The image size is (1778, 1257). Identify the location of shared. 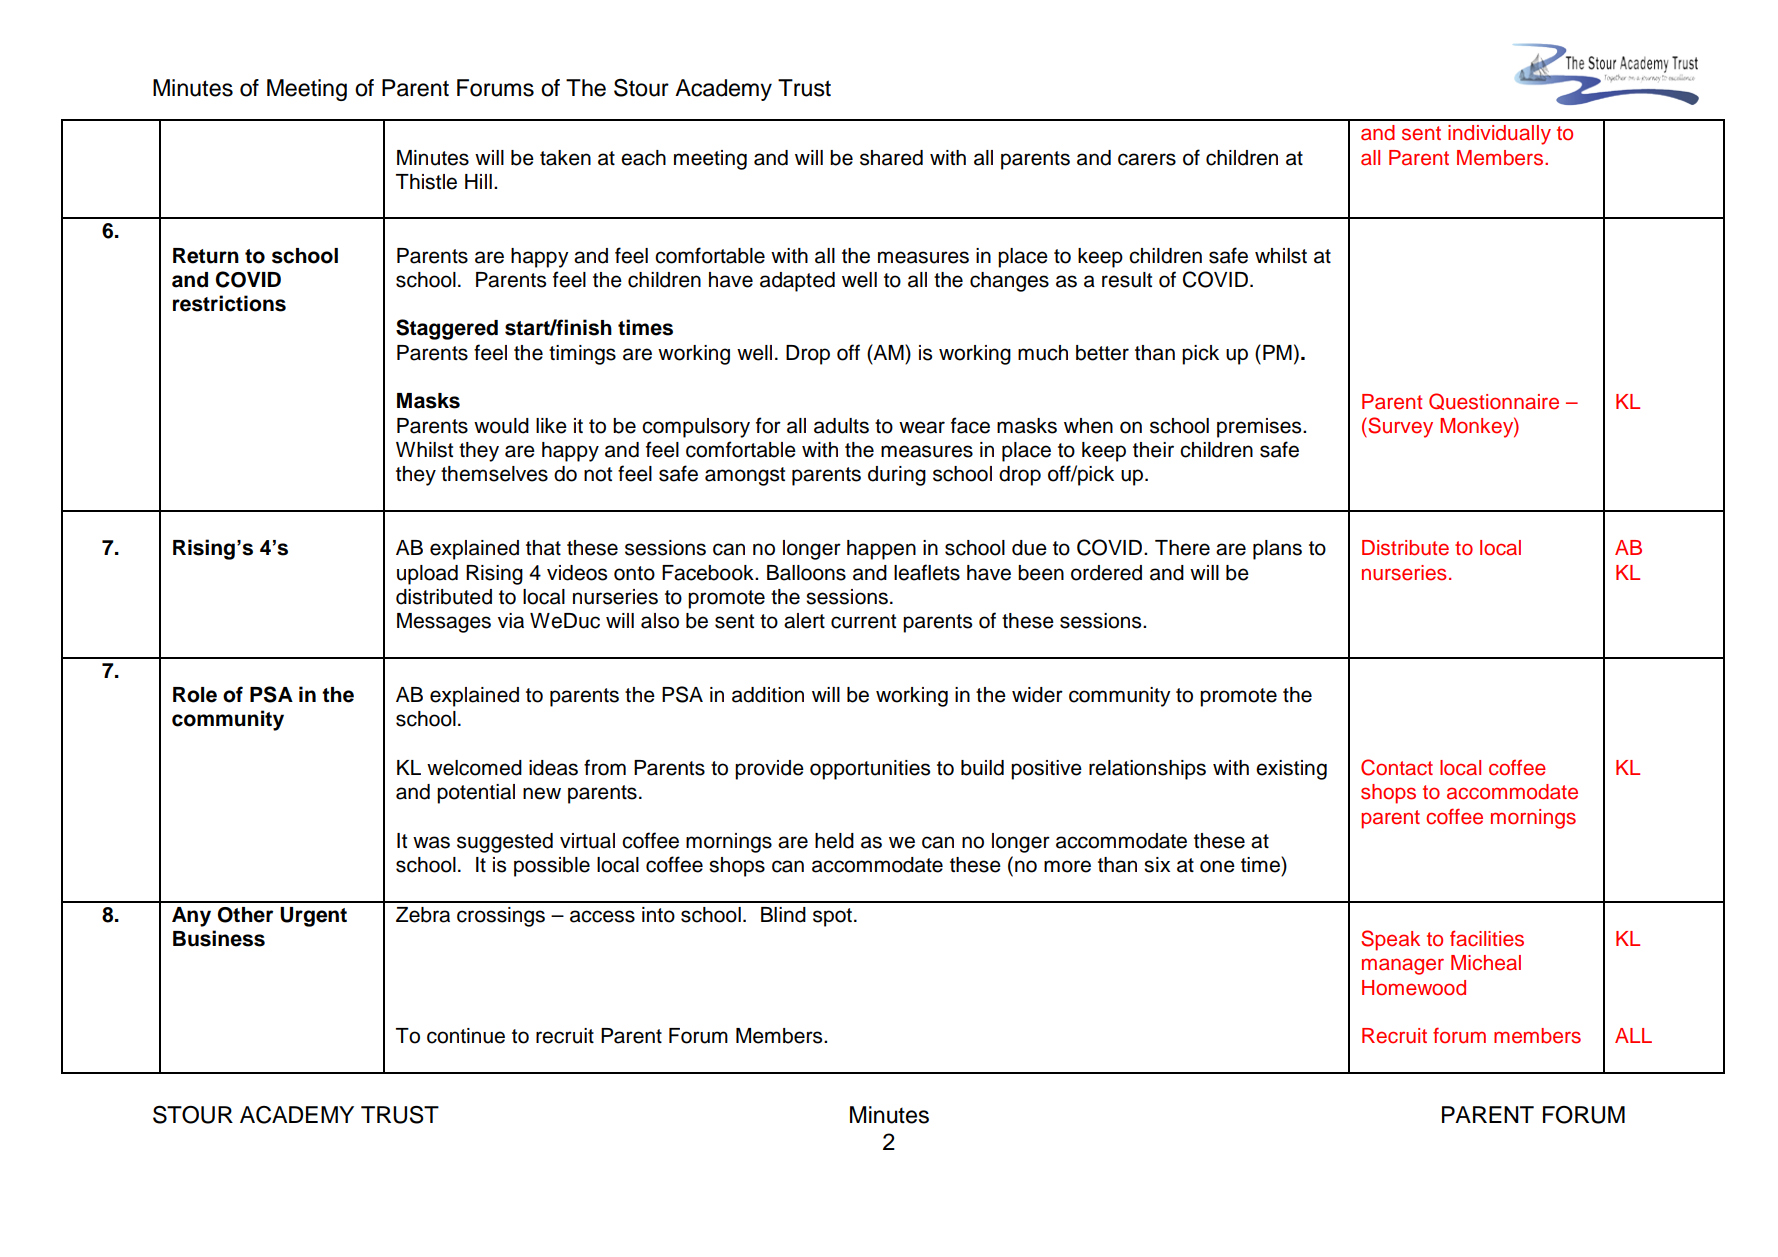
(891, 158).
